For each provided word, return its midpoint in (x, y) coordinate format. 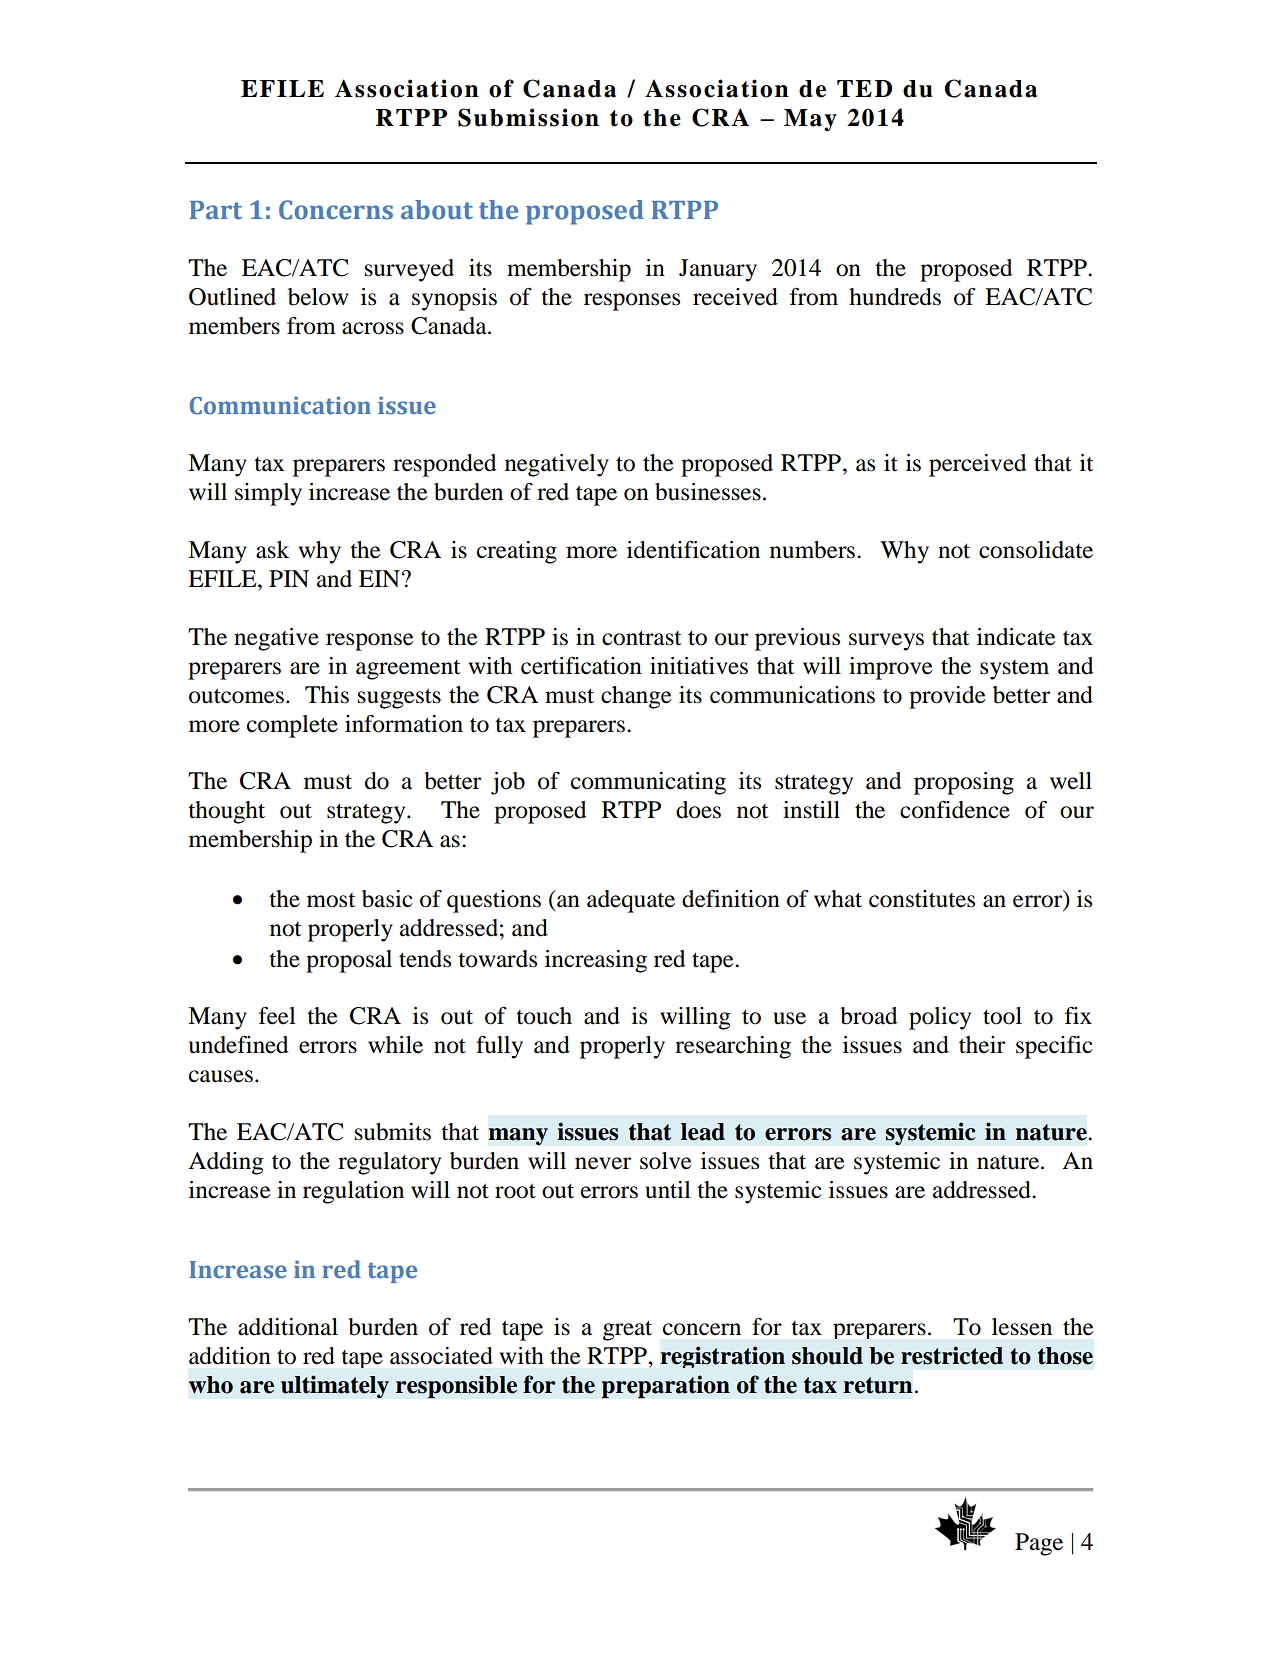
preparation (665, 1387)
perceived (977, 465)
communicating (648, 783)
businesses (708, 492)
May (810, 120)
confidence (955, 810)
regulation (353, 1192)
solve (666, 1161)
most (331, 900)
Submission (528, 117)
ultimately (335, 1386)
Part (216, 210)
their (982, 1045)
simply (268, 494)
